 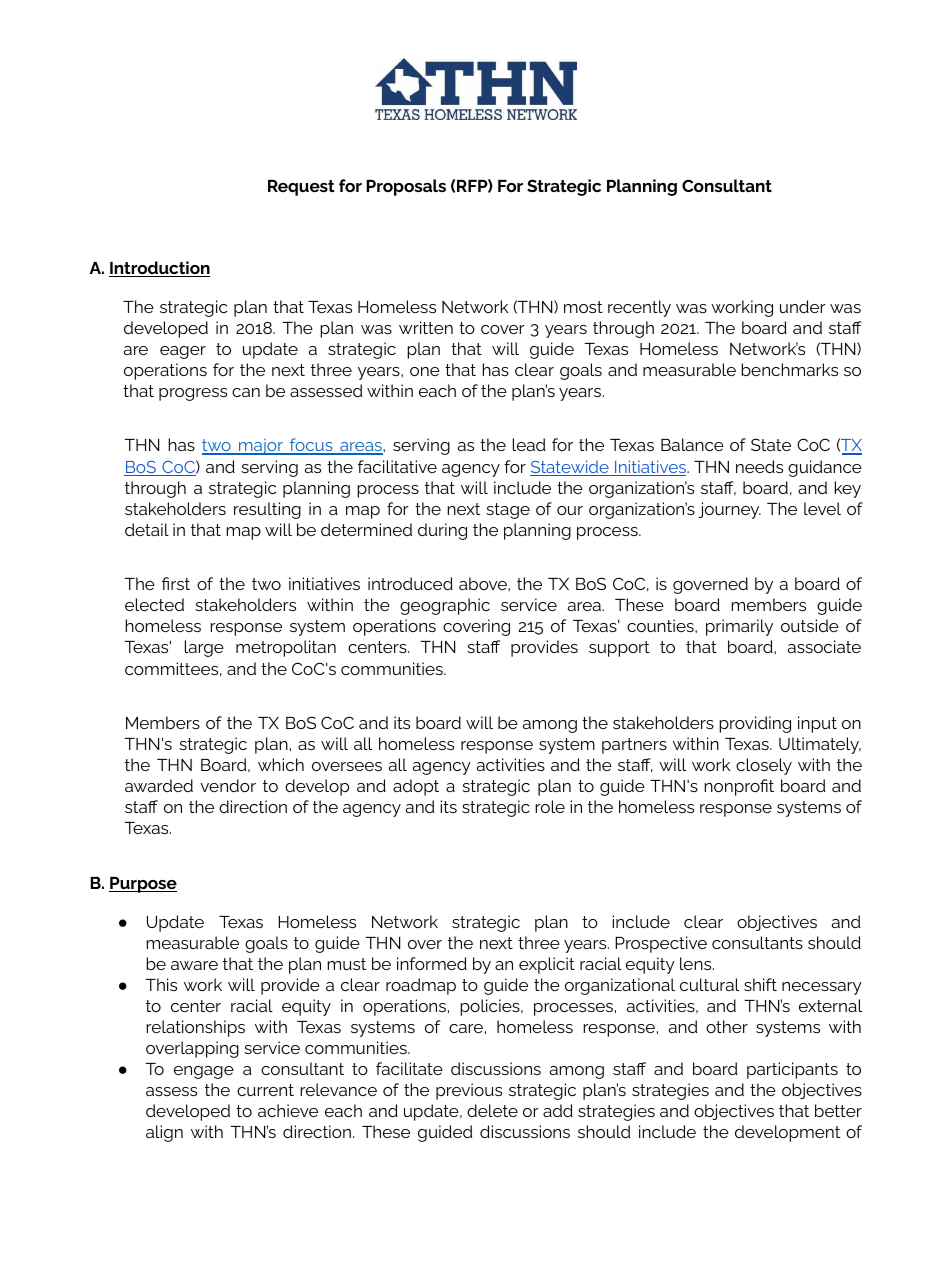 What do you see at coordinates (803, 306) in the screenshot?
I see `under` at bounding box center [803, 306].
